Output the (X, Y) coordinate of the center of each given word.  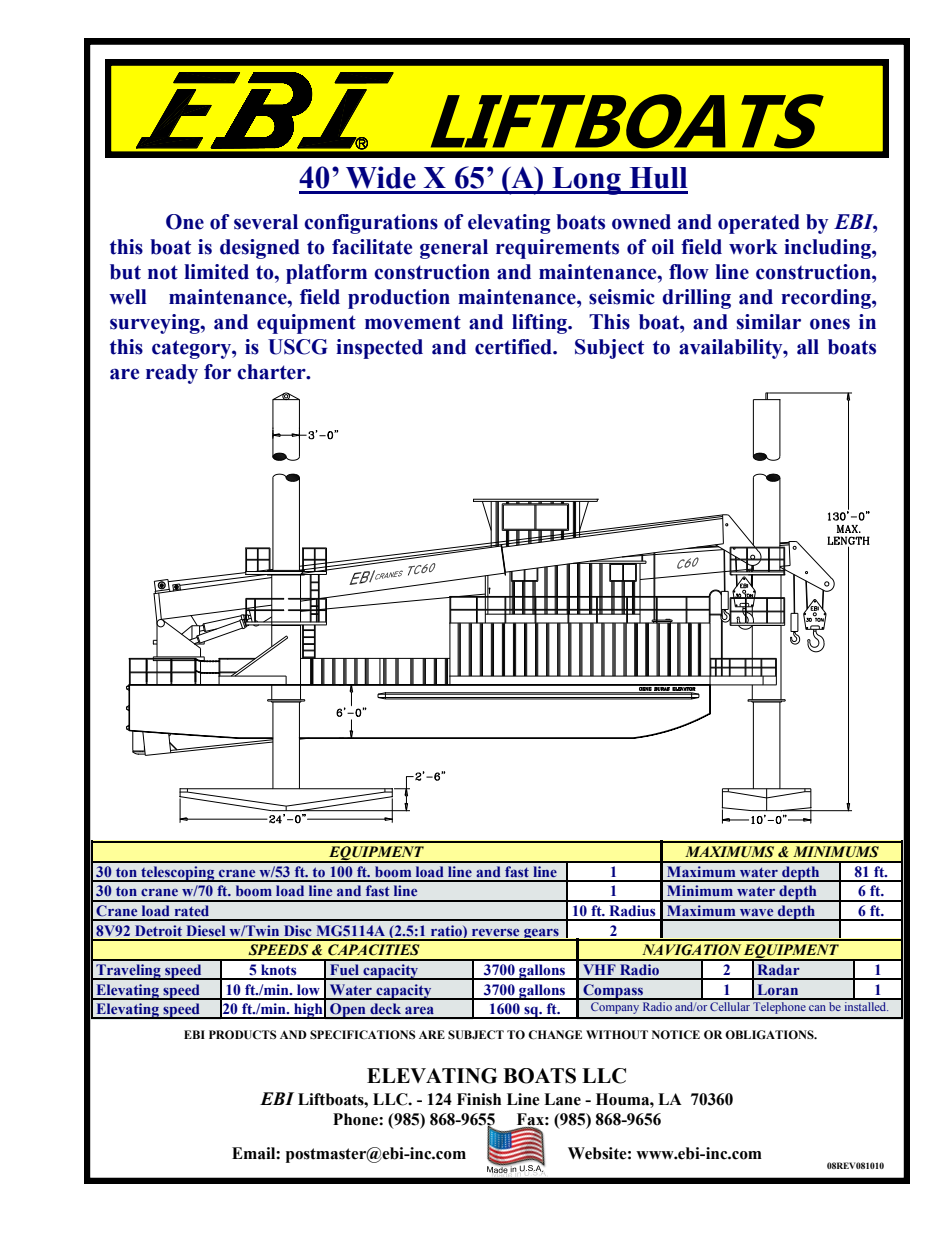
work (753, 247)
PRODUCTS (243, 1035)
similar (769, 322)
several (266, 222)
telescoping (178, 874)
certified (514, 347)
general (454, 249)
